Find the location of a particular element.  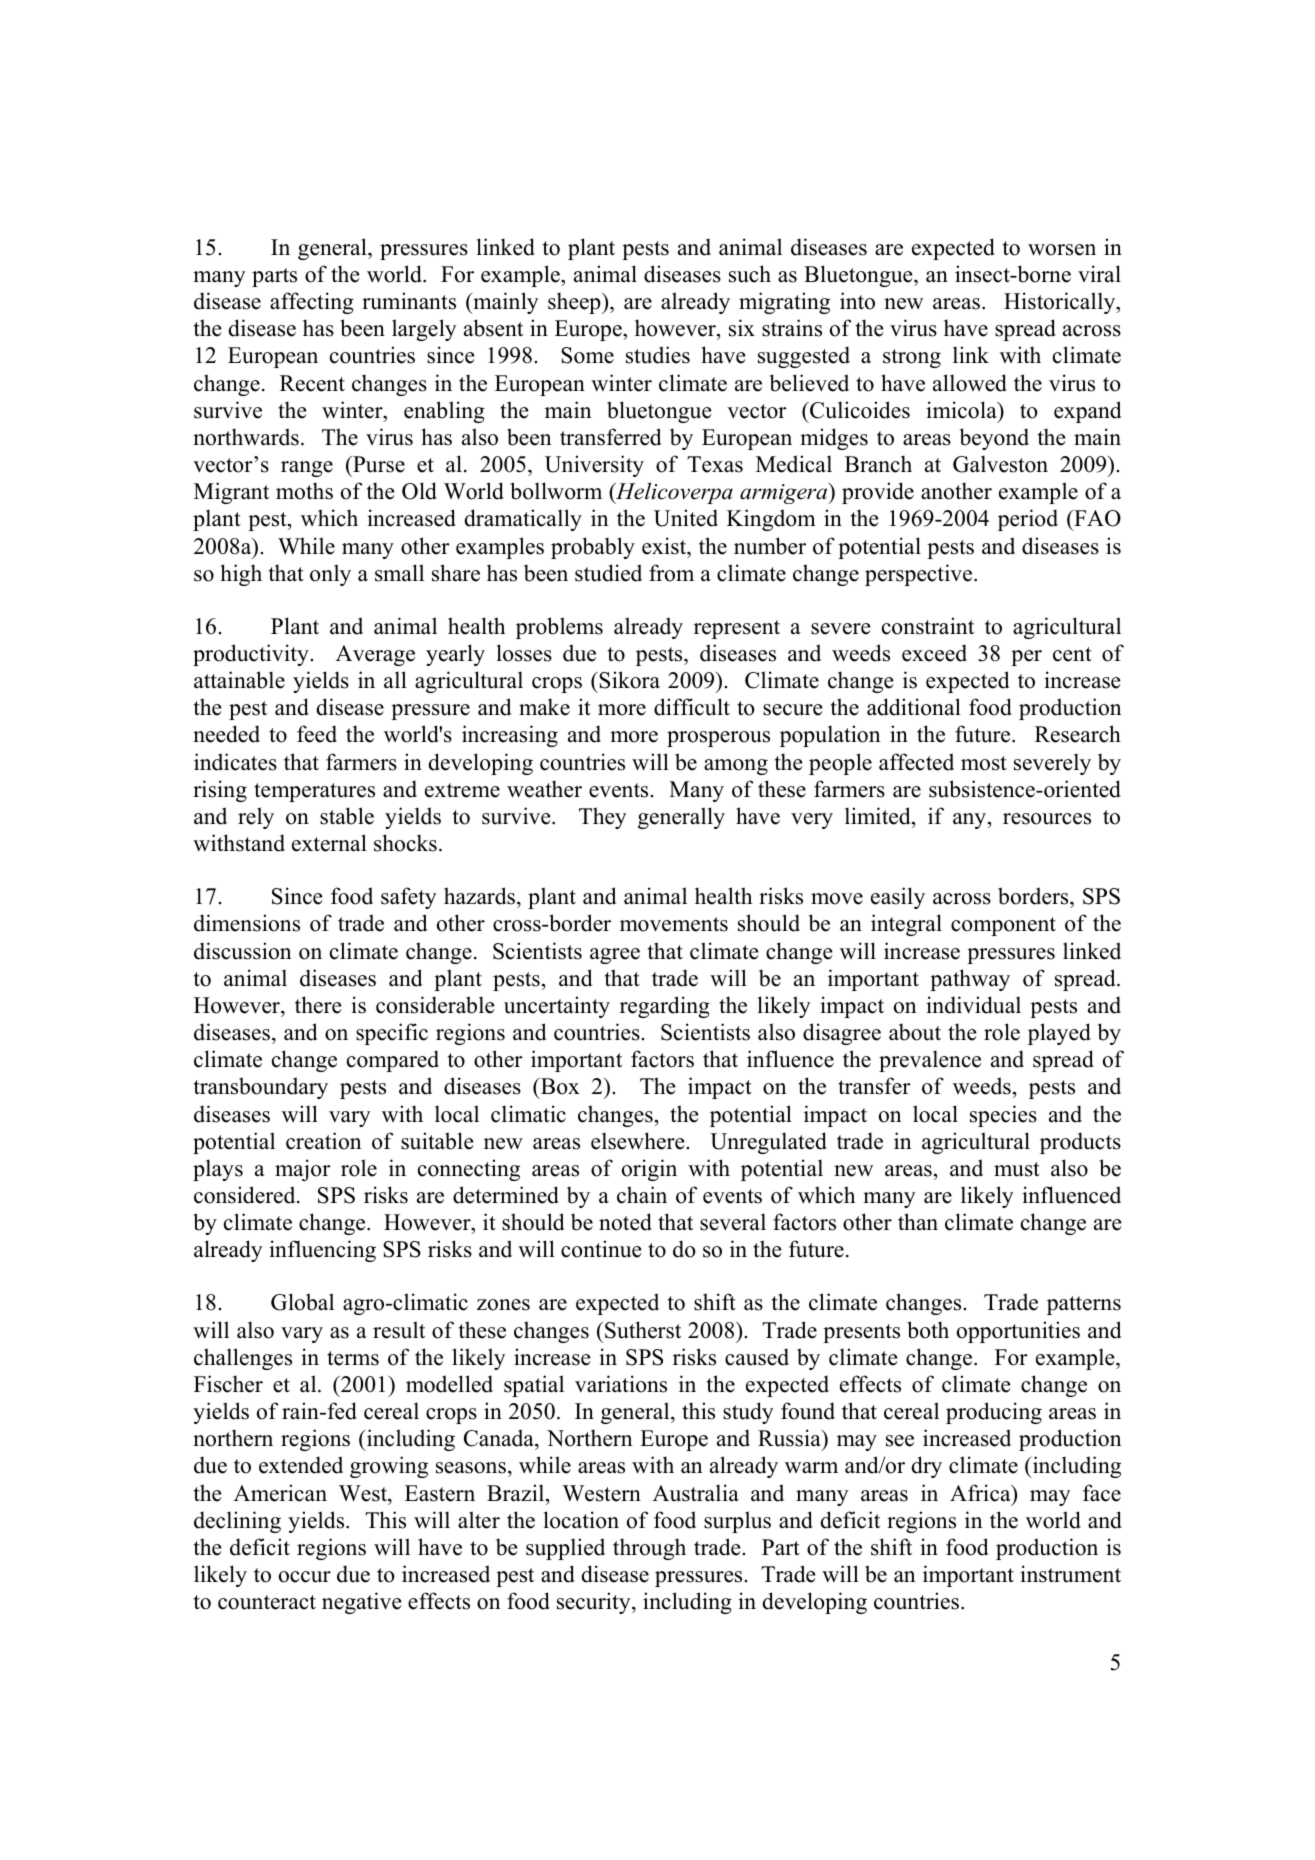

only is located at coordinates (330, 575).
